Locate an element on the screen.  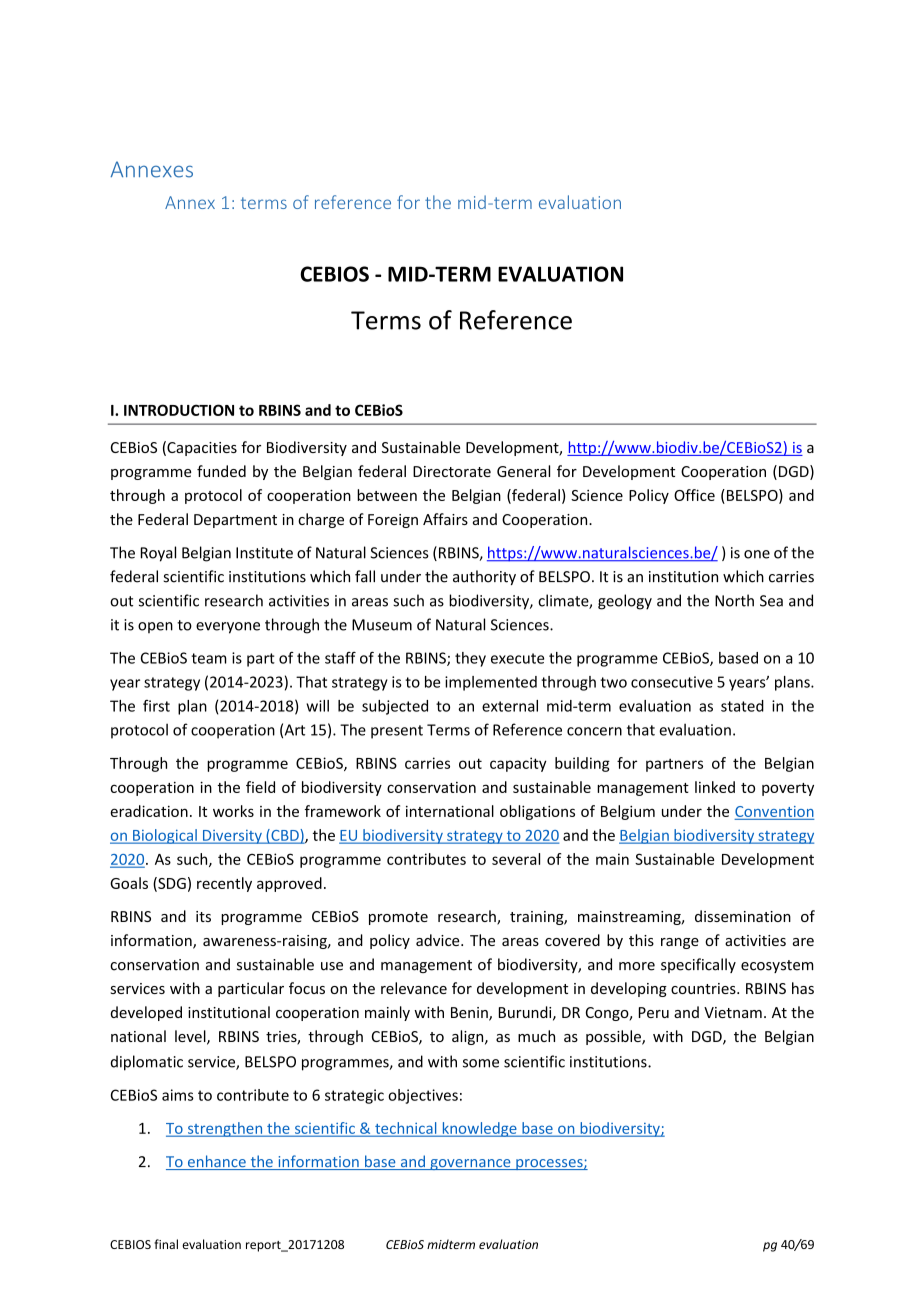
developed is located at coordinates (146, 1013).
